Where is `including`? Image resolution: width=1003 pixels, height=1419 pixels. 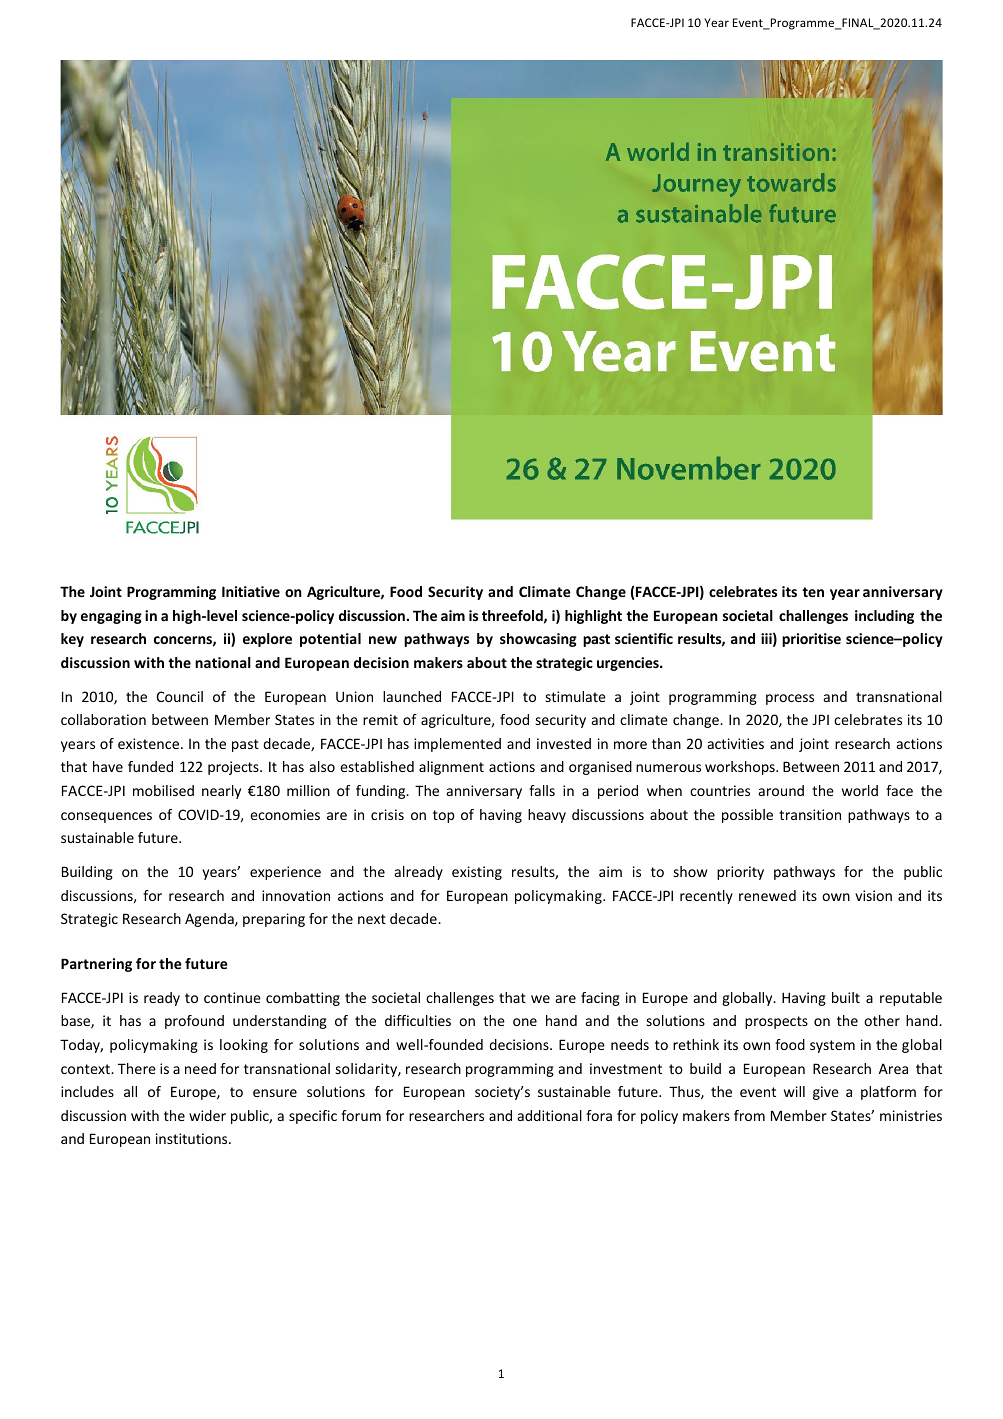
including is located at coordinates (884, 617).
